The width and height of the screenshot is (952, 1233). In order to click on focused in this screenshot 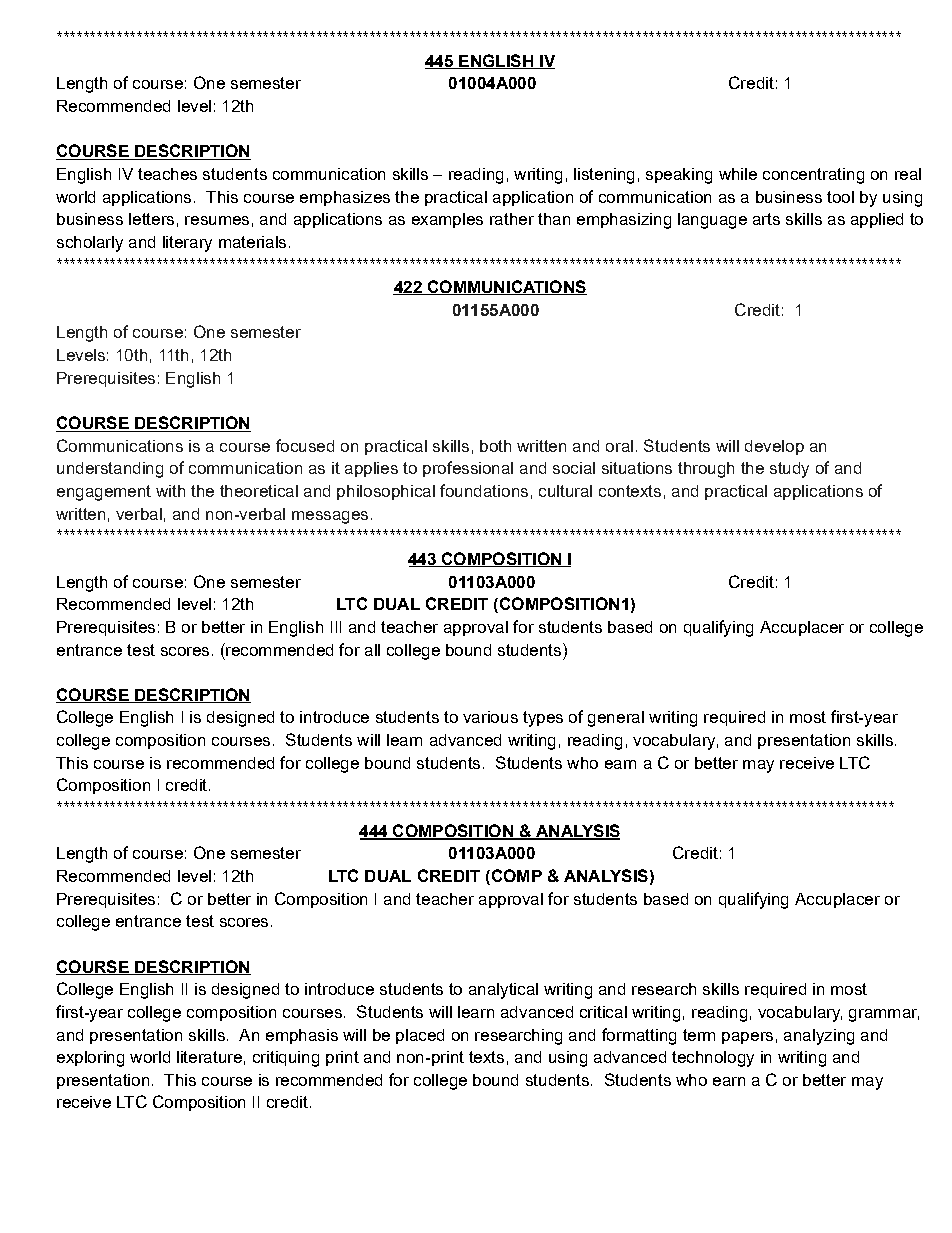, I will do `click(305, 445)`.
